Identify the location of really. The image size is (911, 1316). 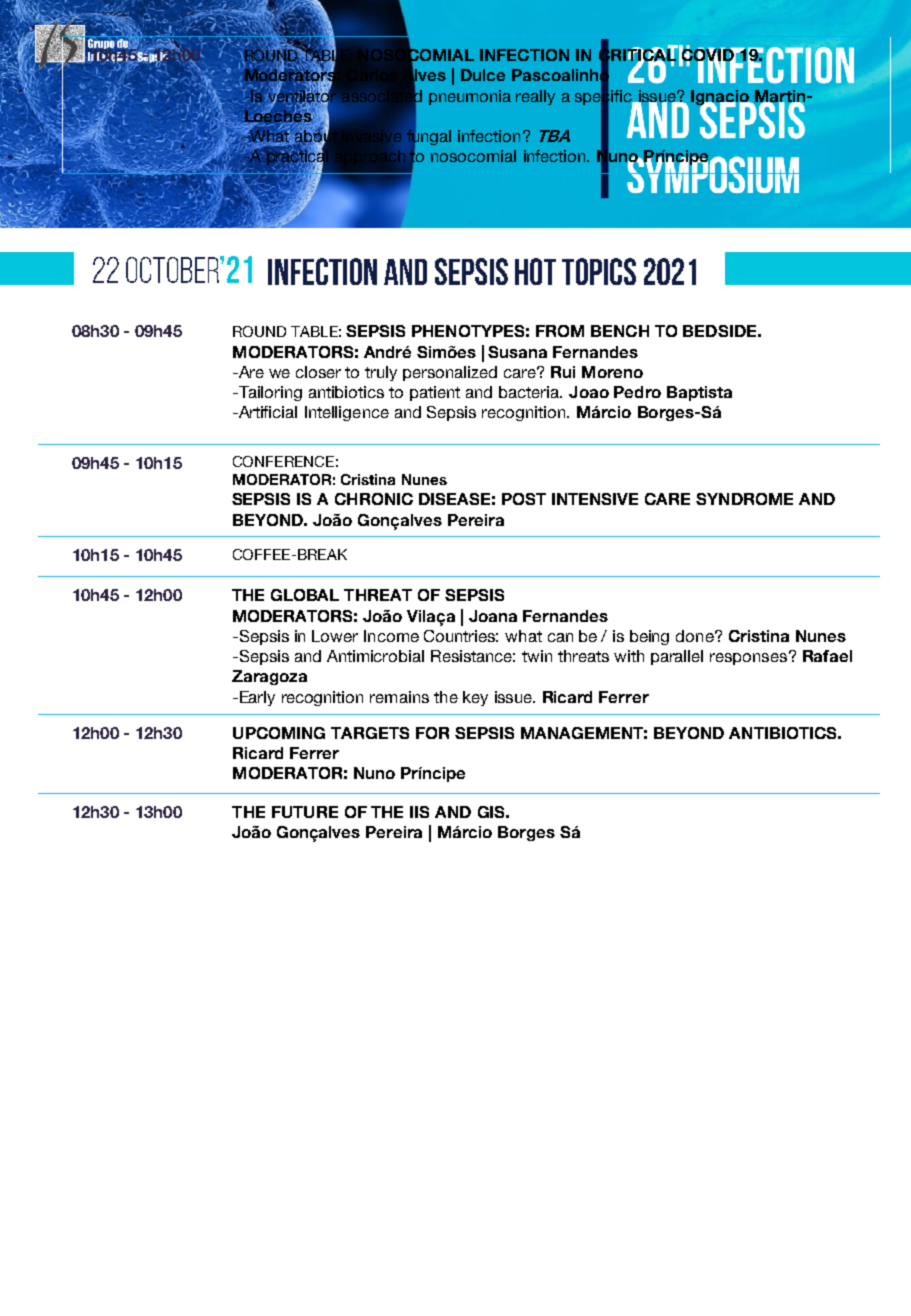
(535, 97).
